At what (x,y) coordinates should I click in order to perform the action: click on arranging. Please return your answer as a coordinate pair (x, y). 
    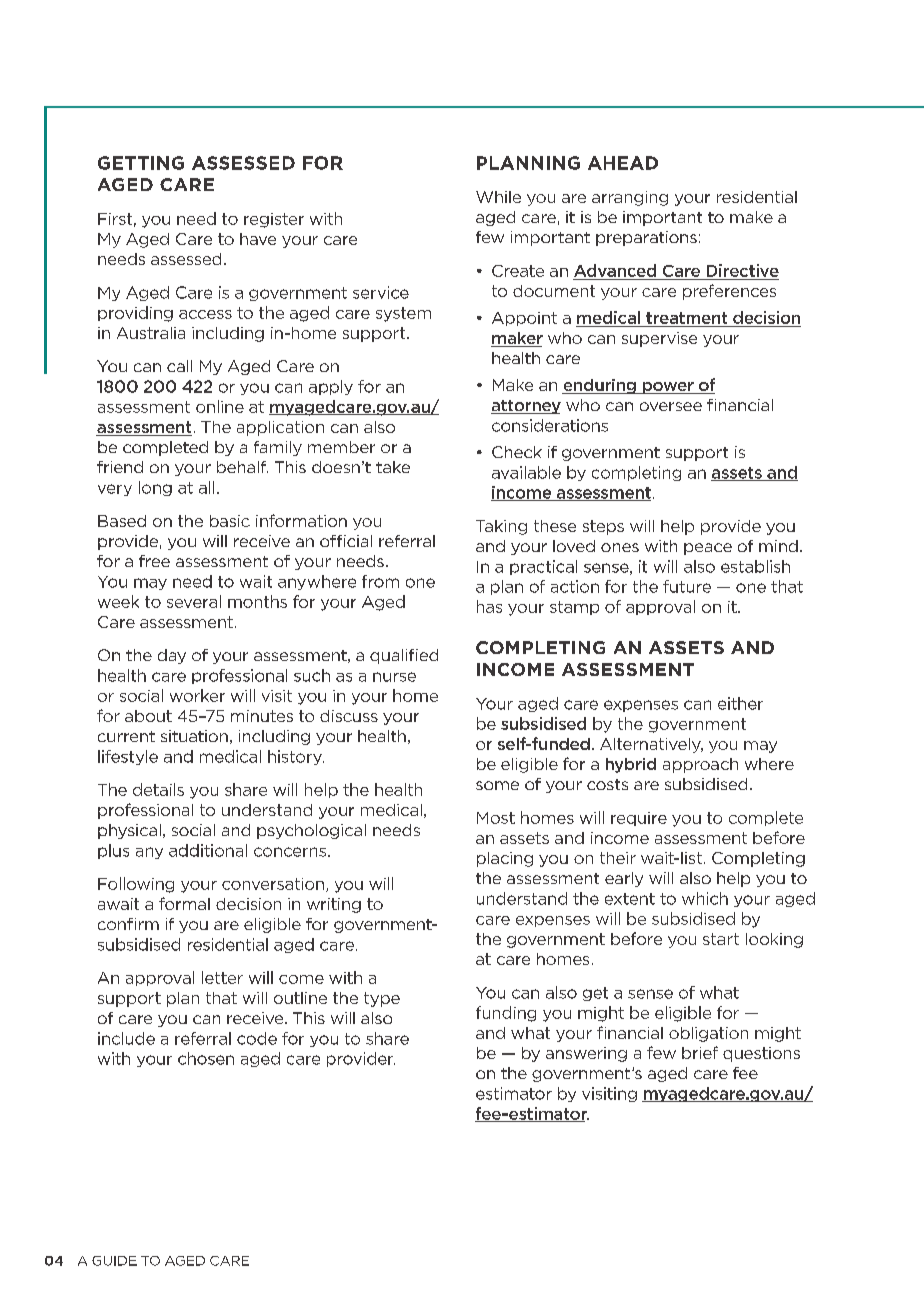
    Looking at the image, I should click on (630, 198).
